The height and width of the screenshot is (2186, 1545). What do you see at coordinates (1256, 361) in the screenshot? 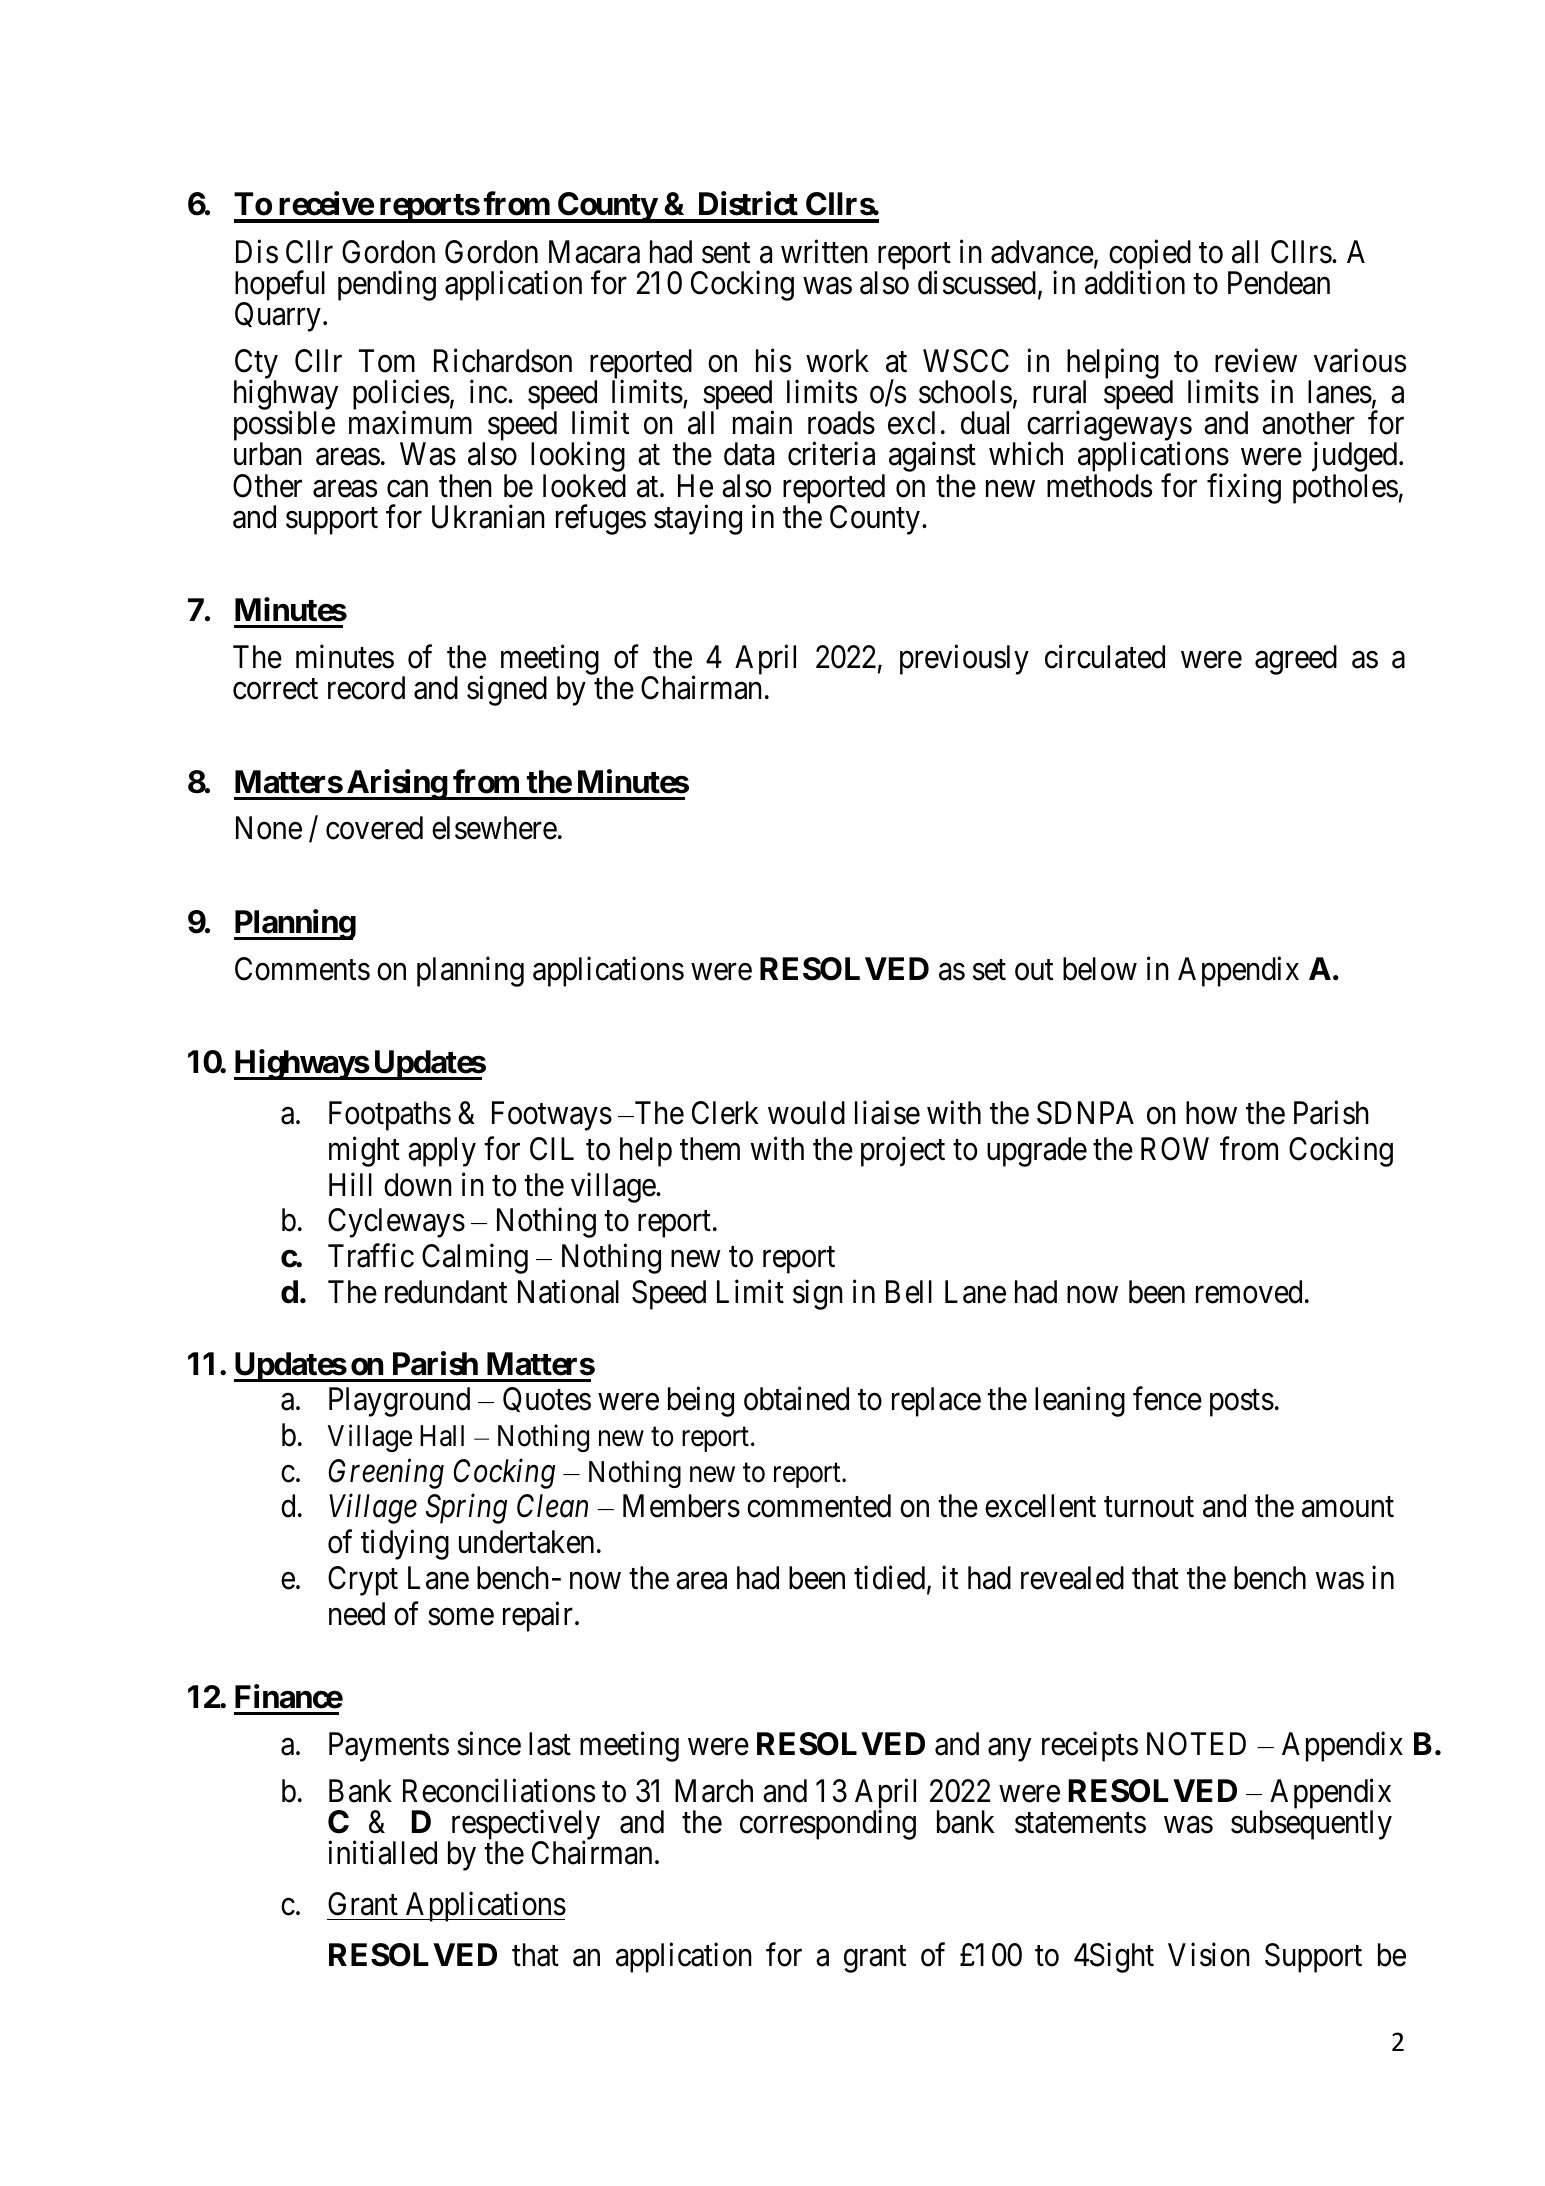
I see `review` at bounding box center [1256, 361].
